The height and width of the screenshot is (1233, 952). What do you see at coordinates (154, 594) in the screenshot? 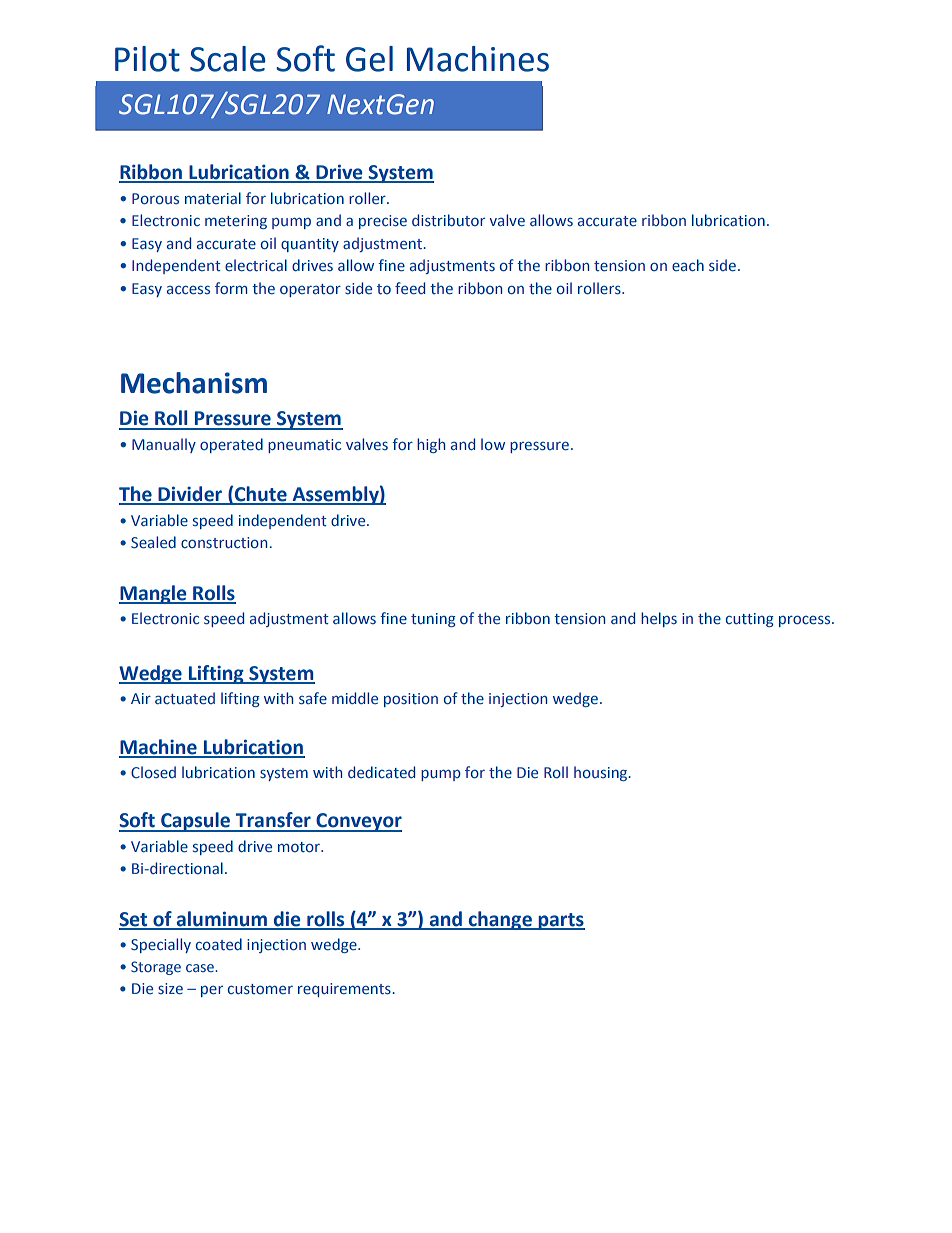
I see `Mangle` at bounding box center [154, 594].
